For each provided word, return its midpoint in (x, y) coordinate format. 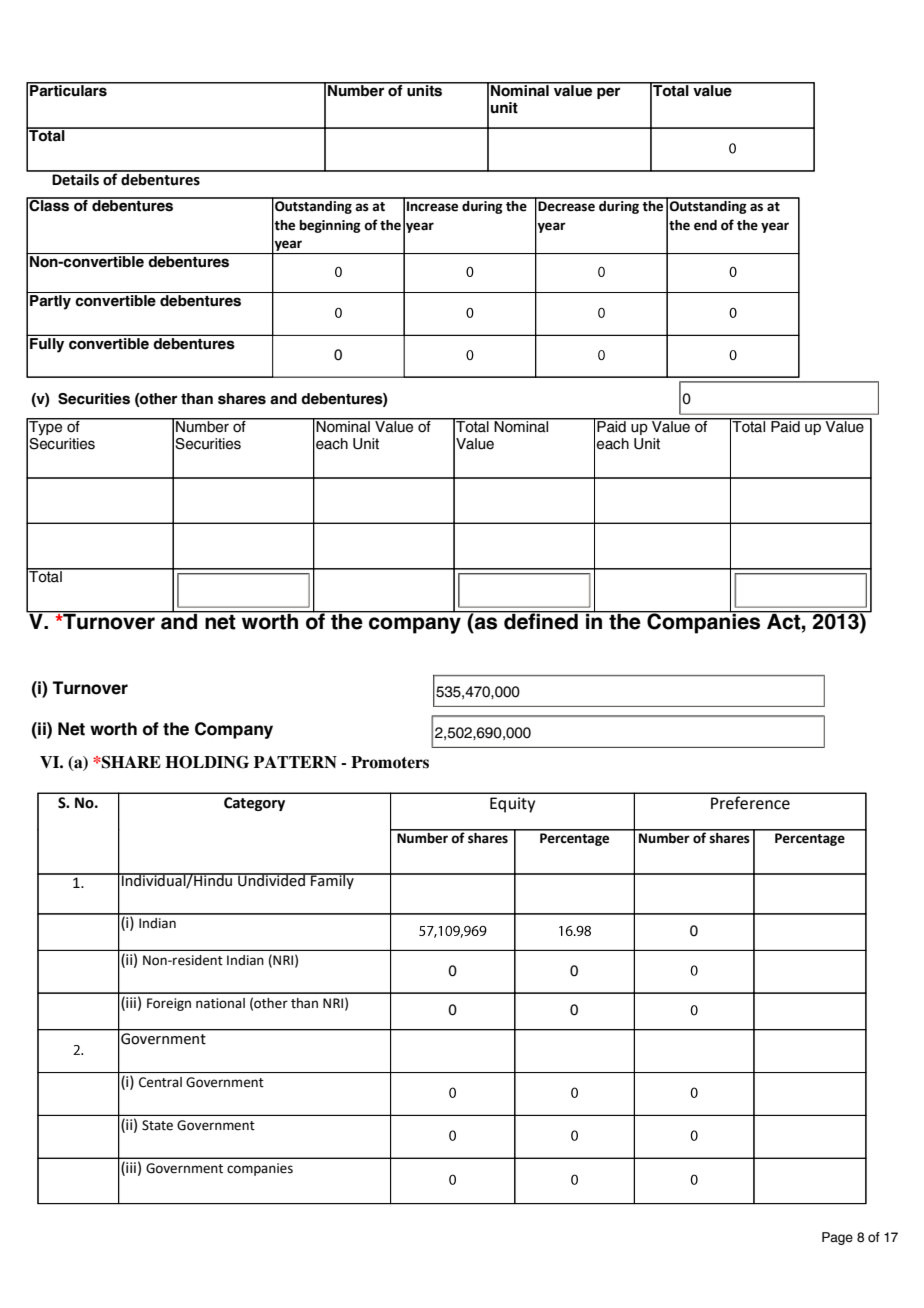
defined (541, 620)
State (157, 1125)
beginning (330, 226)
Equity (512, 805)
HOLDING (207, 762)
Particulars (68, 89)
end (705, 225)
